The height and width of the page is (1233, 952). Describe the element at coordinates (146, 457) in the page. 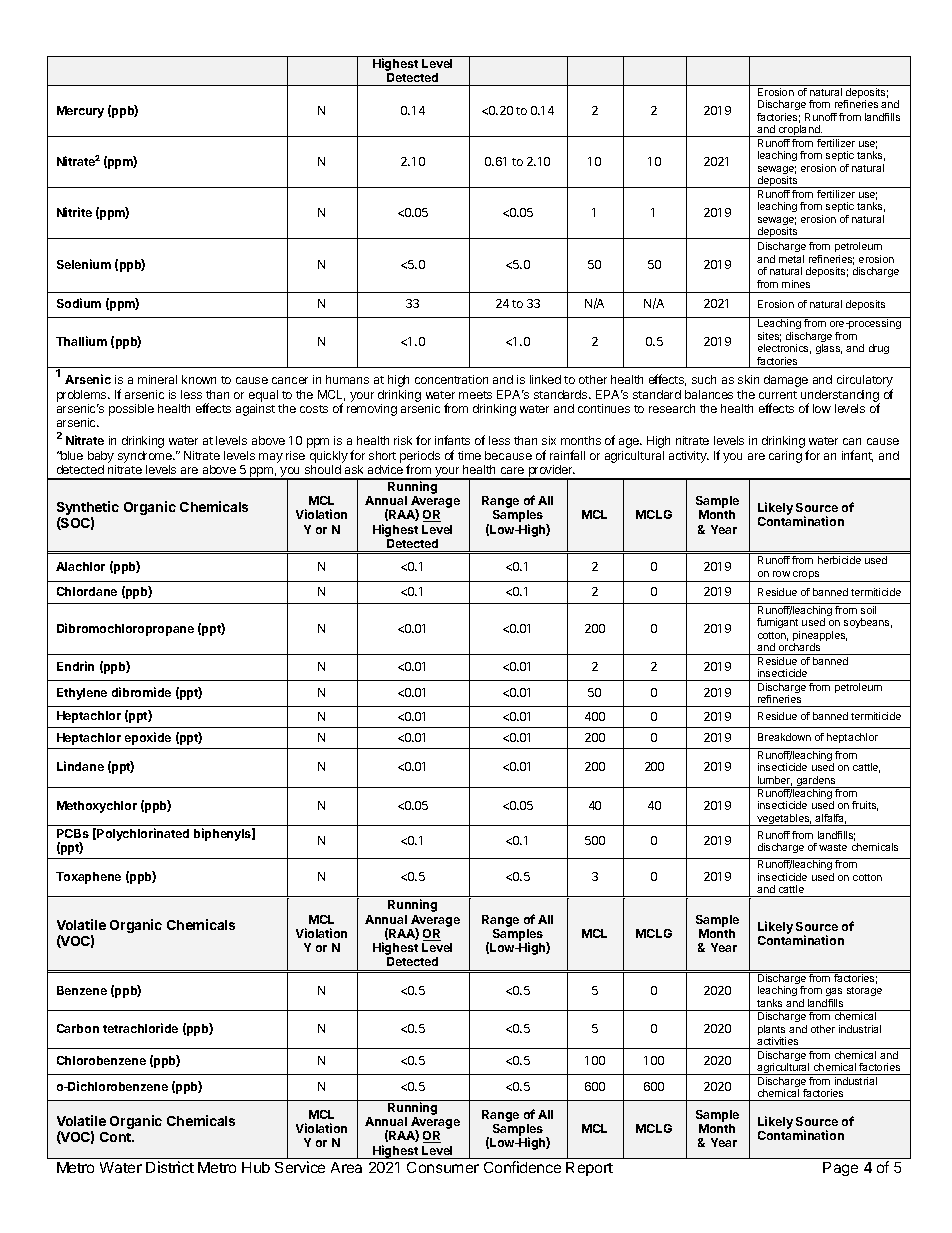

I see `syndrome` at that location.
